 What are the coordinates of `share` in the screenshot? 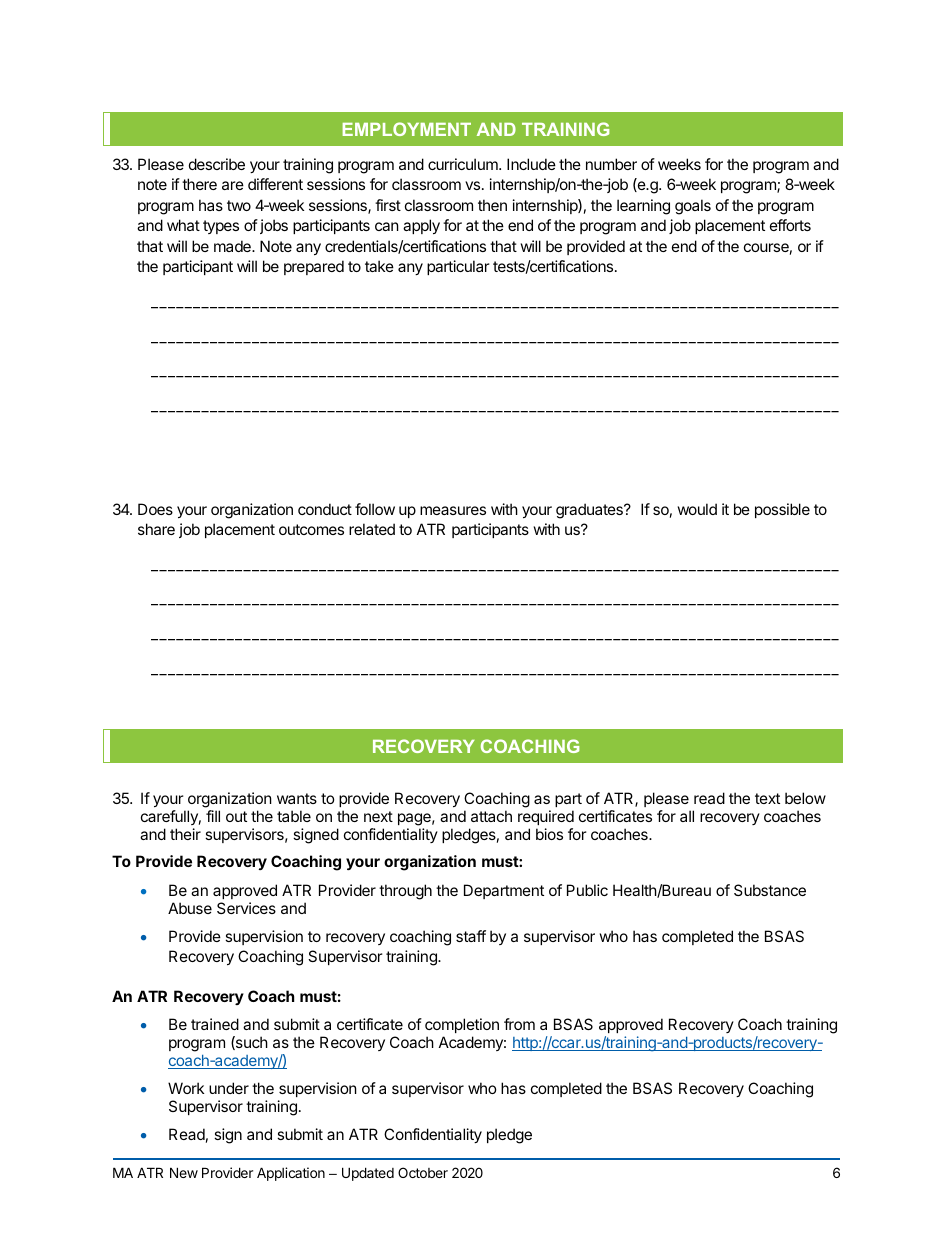 It's located at (156, 529).
